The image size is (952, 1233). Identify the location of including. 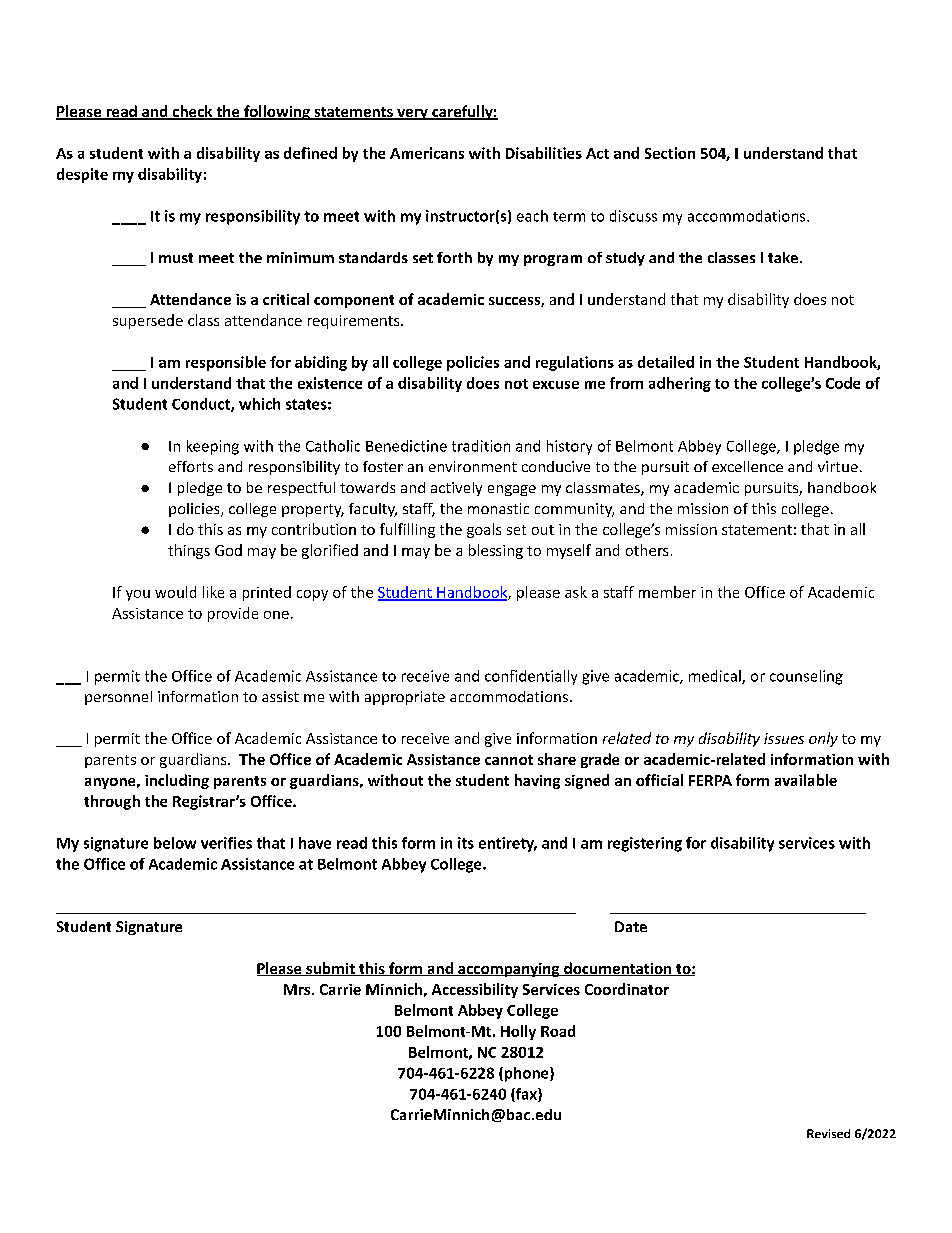
(177, 781).
